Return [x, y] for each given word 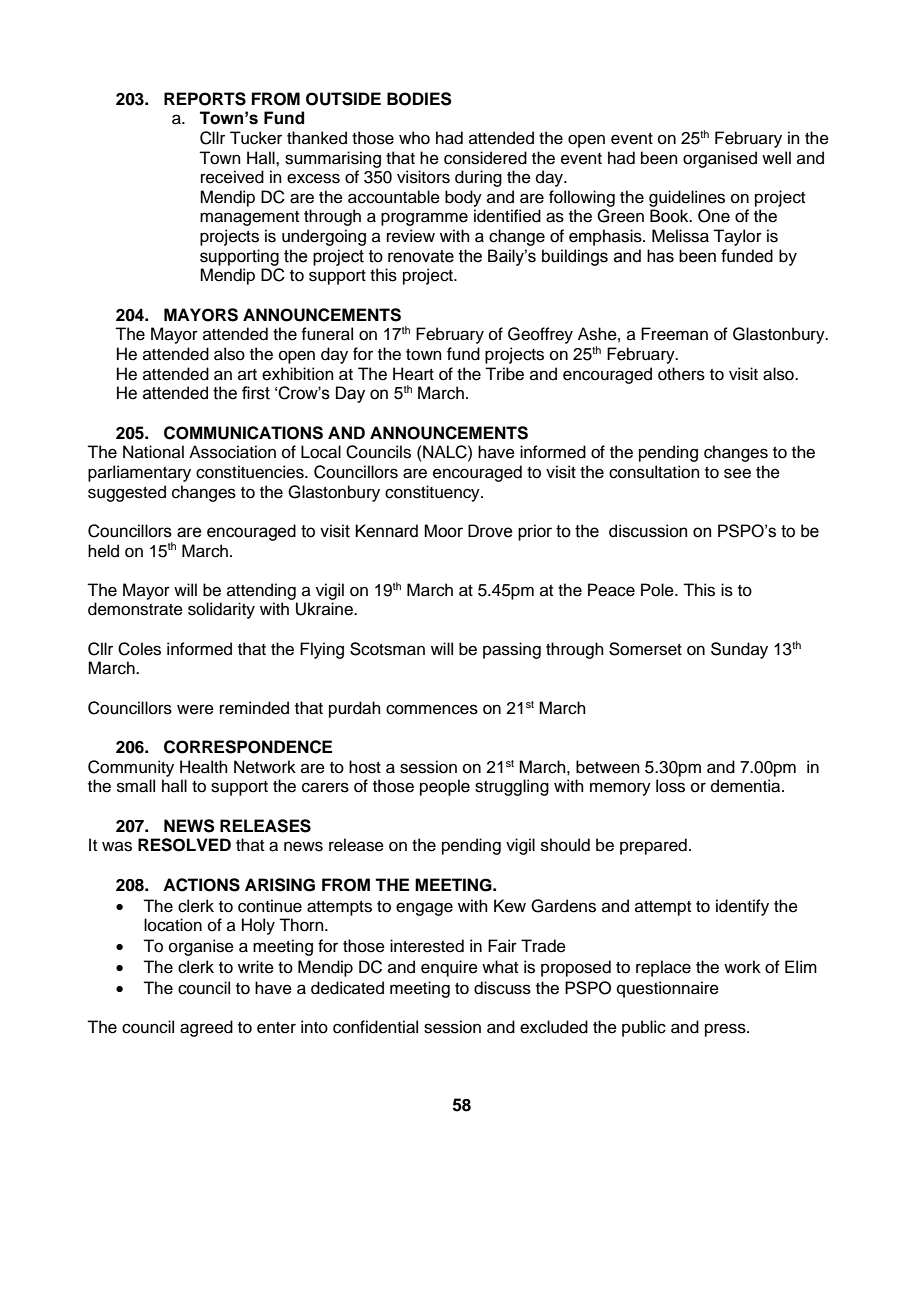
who [414, 138]
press [726, 1030]
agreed [206, 1028]
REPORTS [205, 99]
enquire [449, 968]
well [776, 158]
